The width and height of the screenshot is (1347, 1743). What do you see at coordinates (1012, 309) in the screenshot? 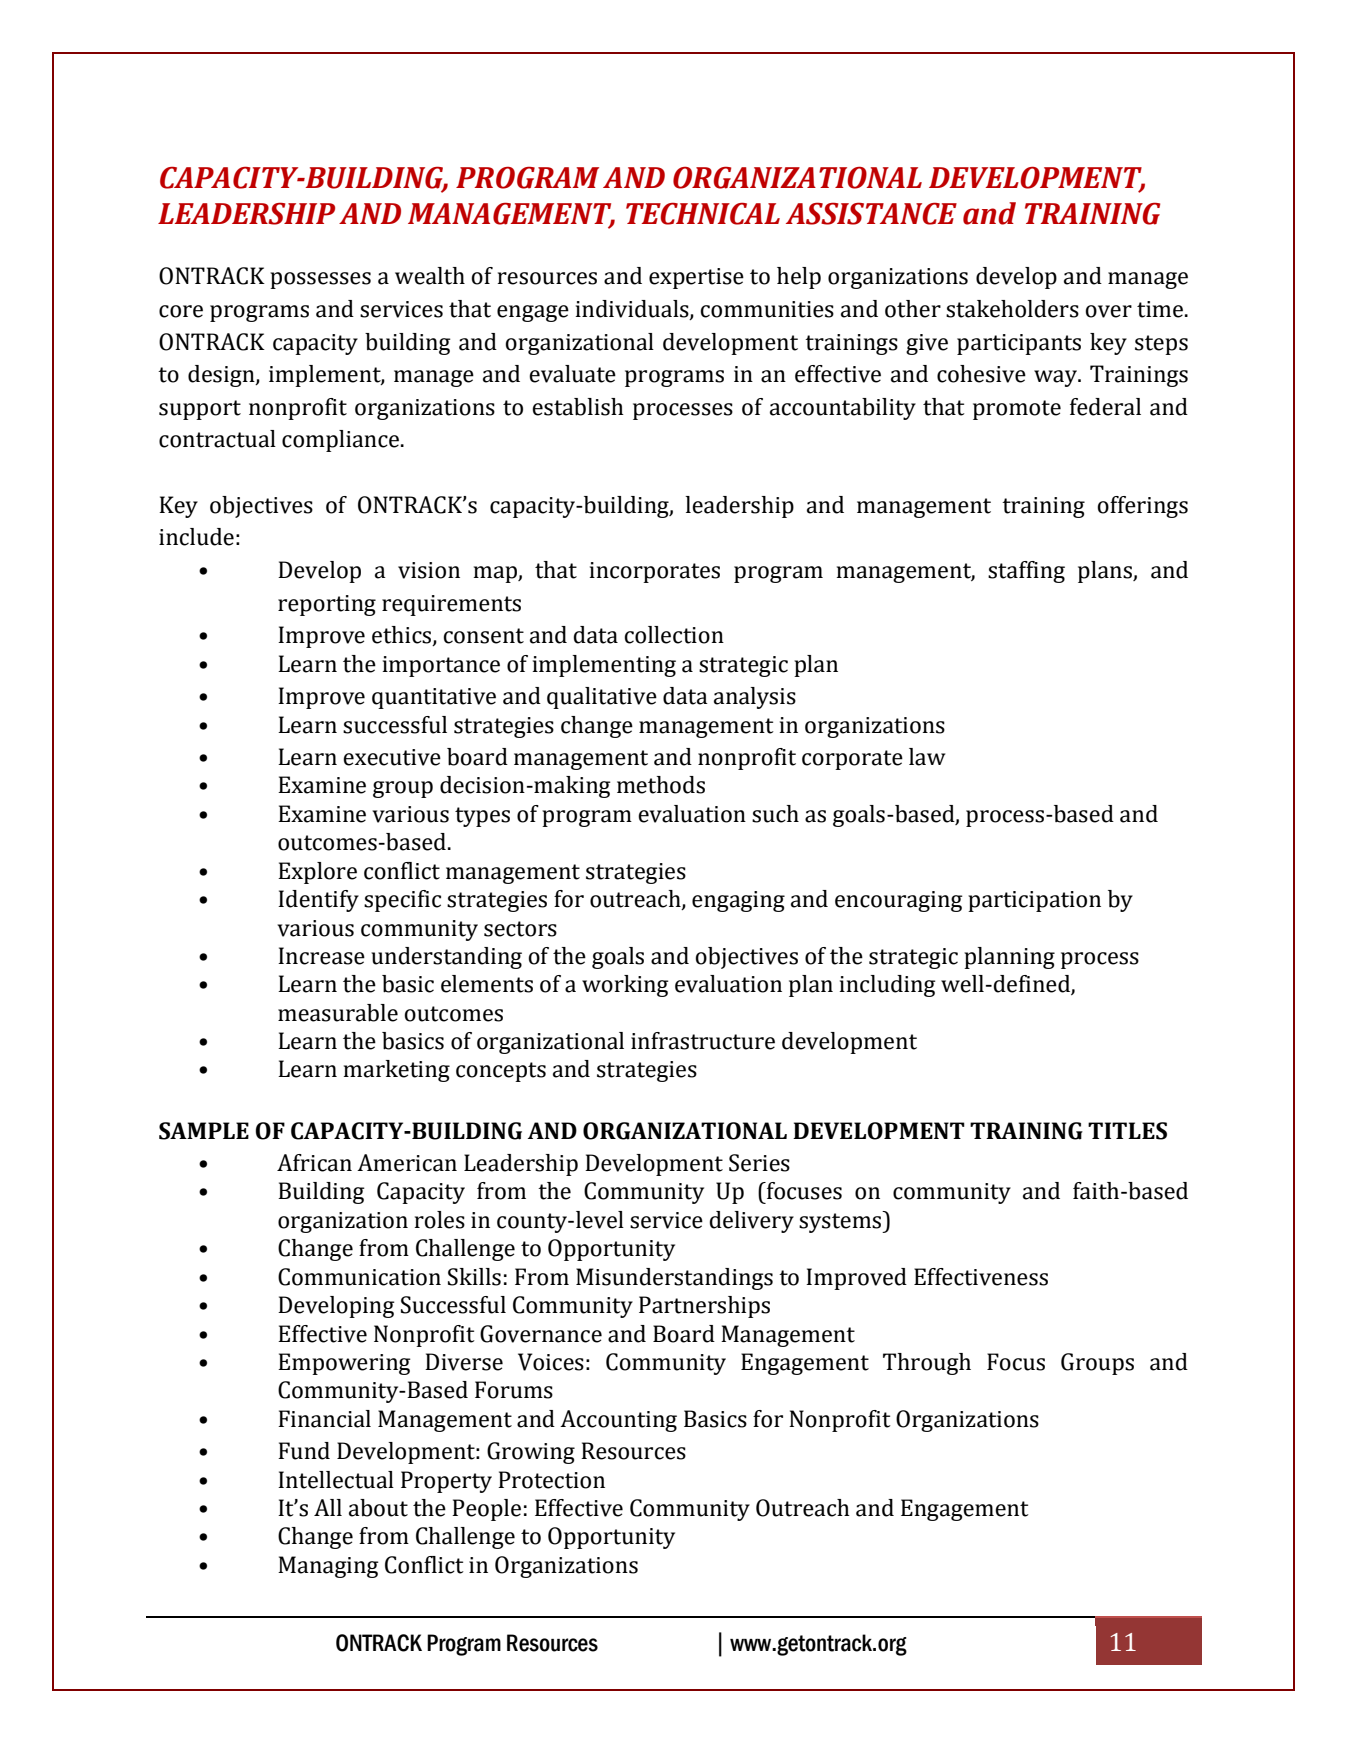
I see `stakeholders` at bounding box center [1012, 309].
